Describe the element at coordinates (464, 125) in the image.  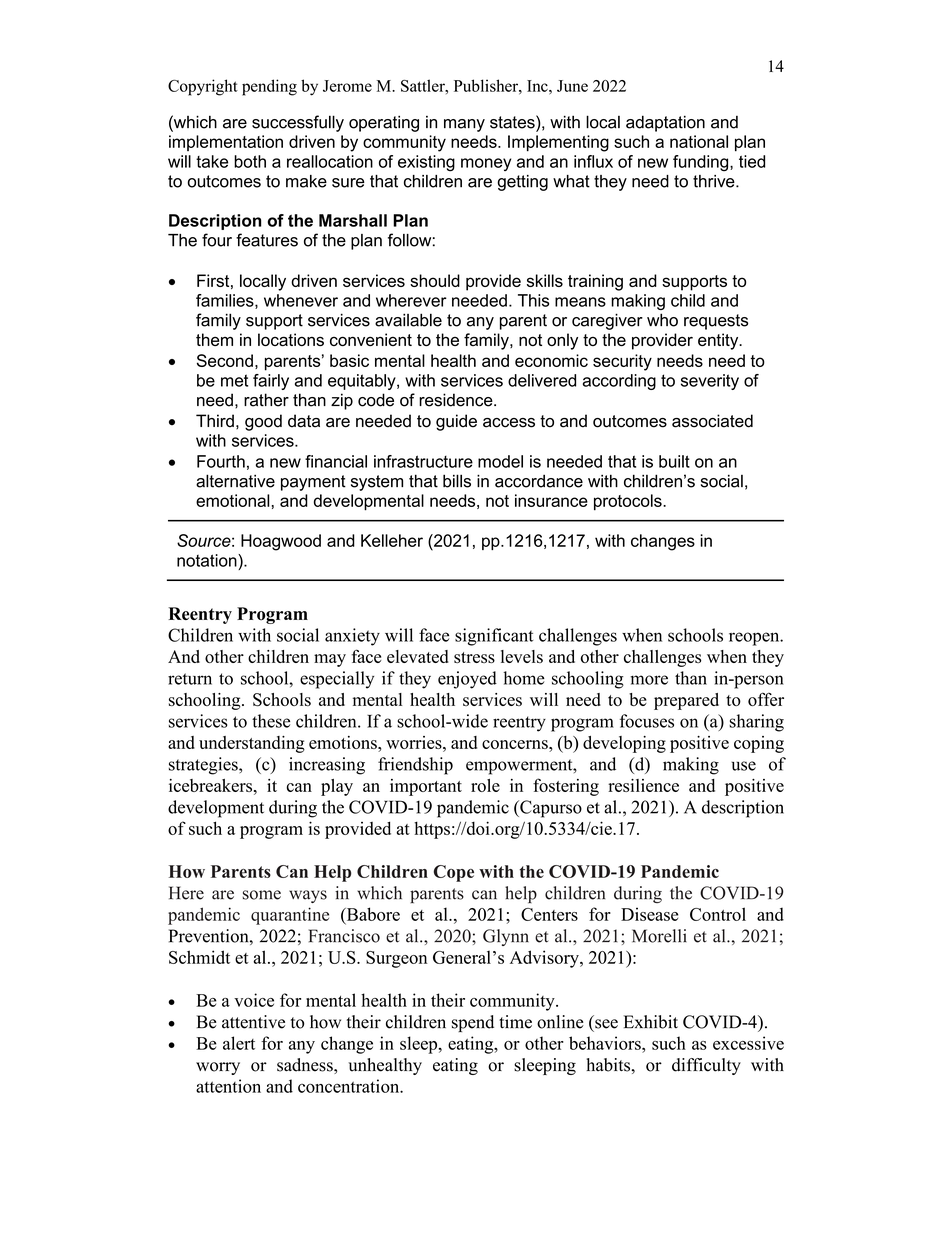
I see `many` at that location.
